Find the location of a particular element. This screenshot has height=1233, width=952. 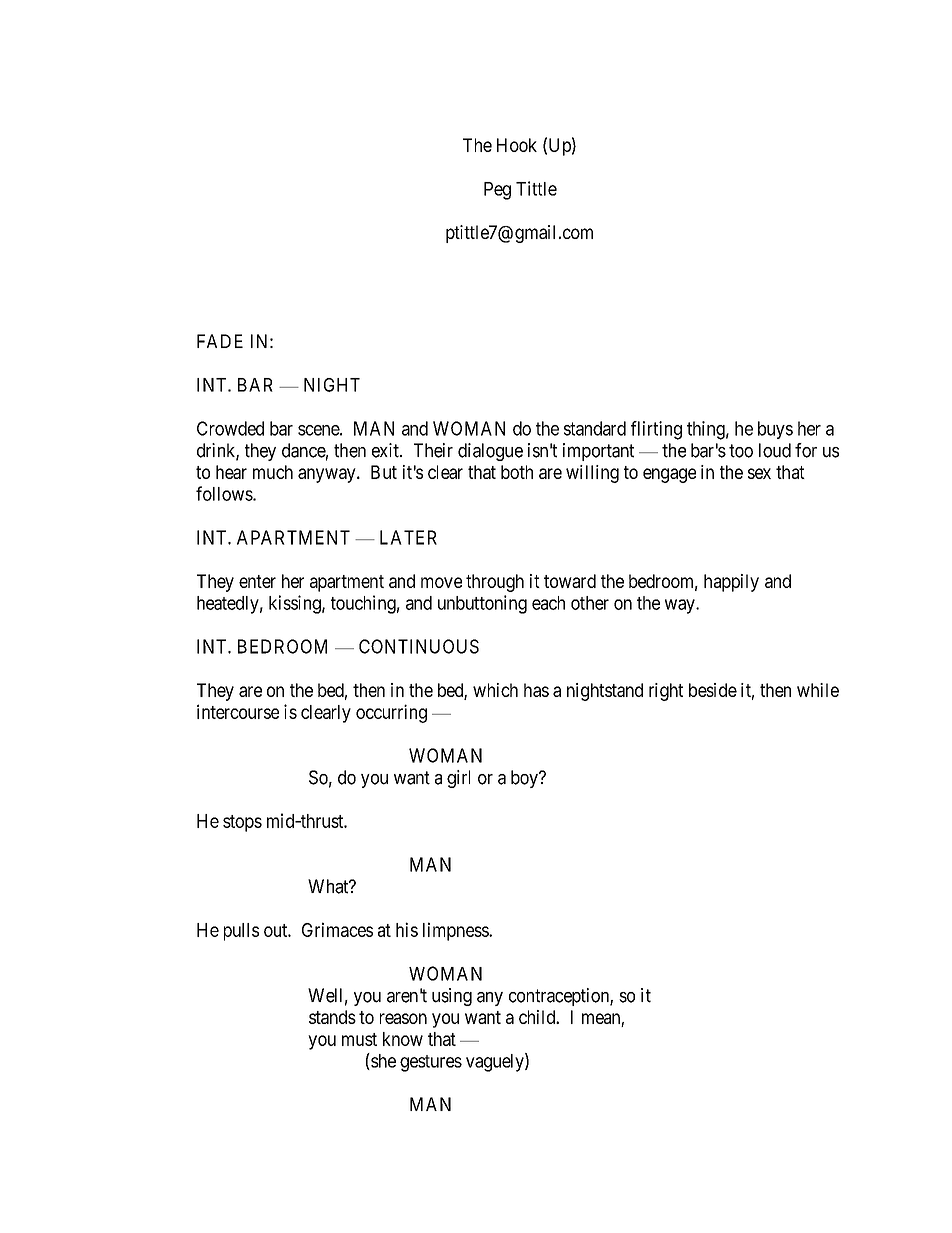

much is located at coordinates (273, 472).
